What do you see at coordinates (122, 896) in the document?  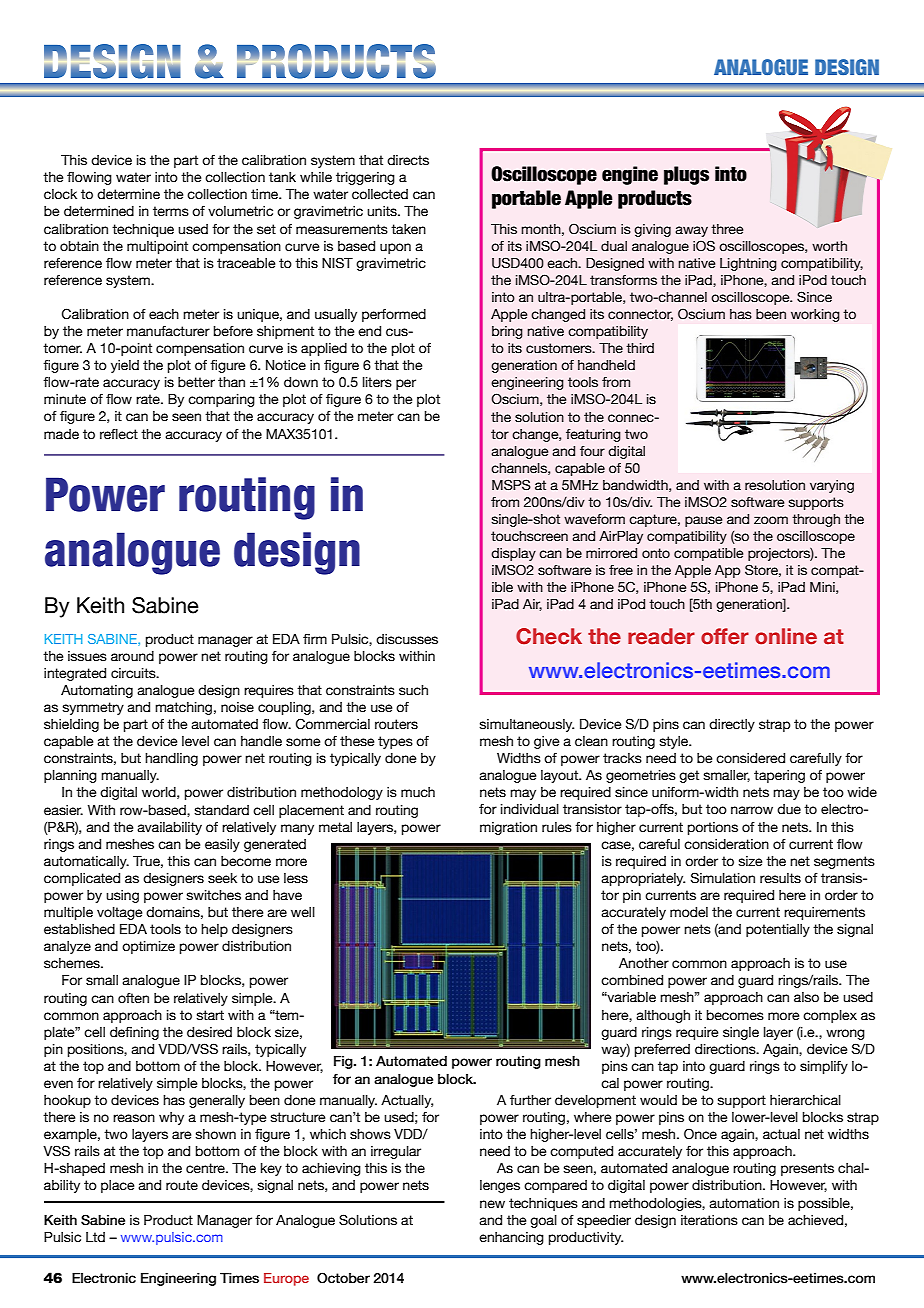 I see `using` at bounding box center [122, 896].
